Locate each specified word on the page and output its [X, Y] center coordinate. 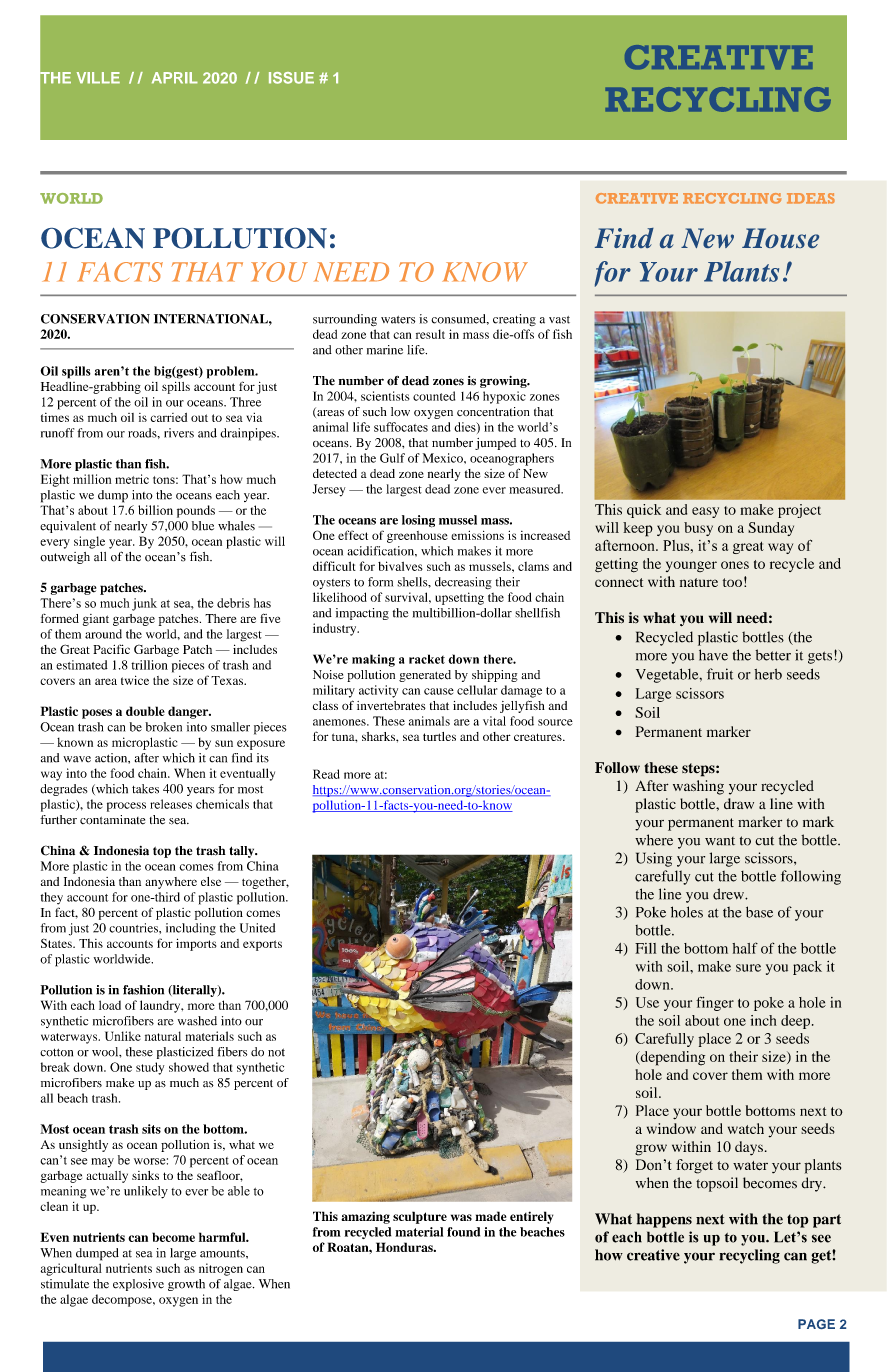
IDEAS [811, 198]
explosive [138, 1285]
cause [439, 691]
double [145, 711]
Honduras [405, 1247]
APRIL [175, 78]
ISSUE [291, 78]
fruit [720, 674]
